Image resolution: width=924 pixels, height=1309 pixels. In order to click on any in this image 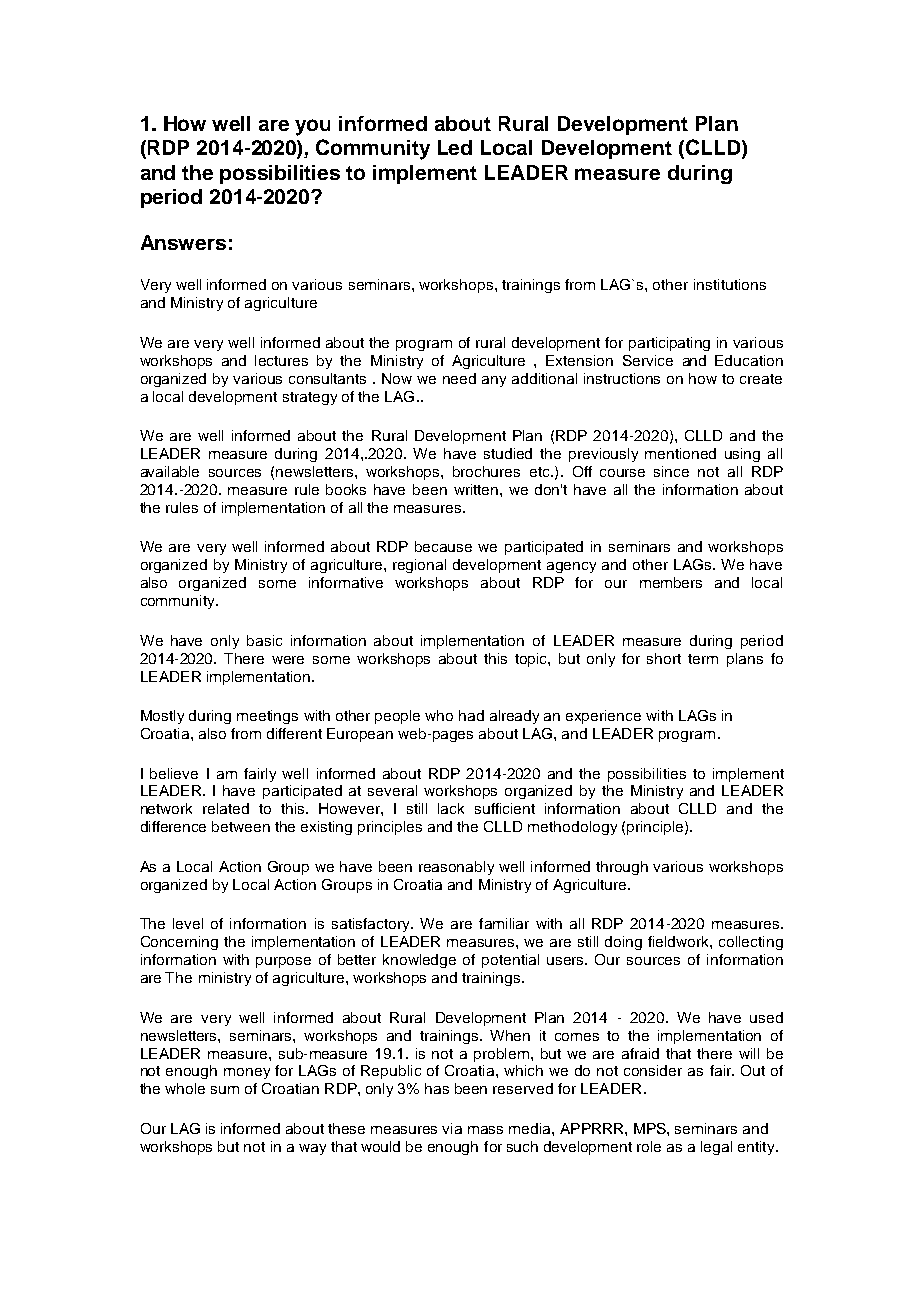, I will do `click(494, 381)`.
